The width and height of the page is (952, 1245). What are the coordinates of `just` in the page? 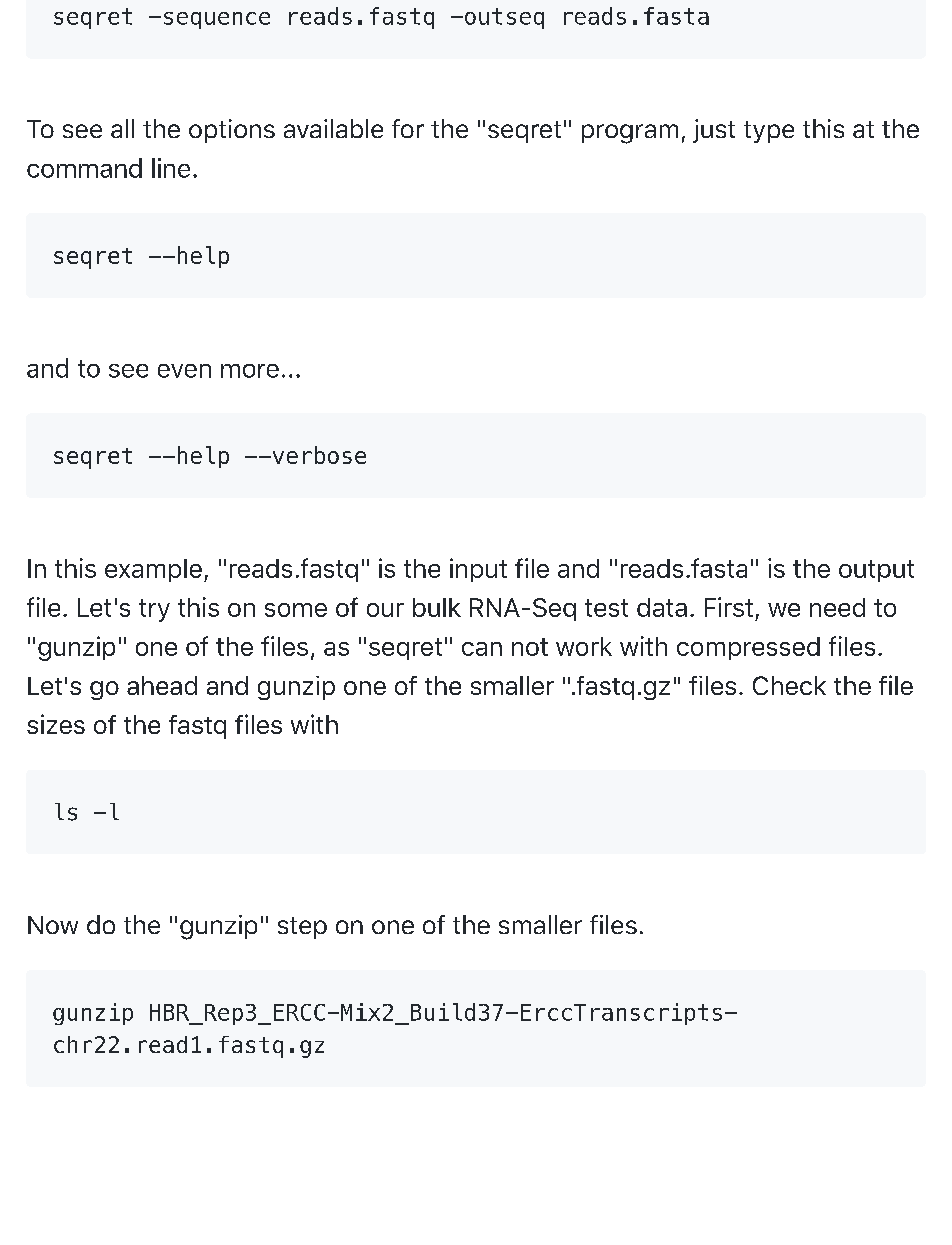 It's located at (714, 131).
